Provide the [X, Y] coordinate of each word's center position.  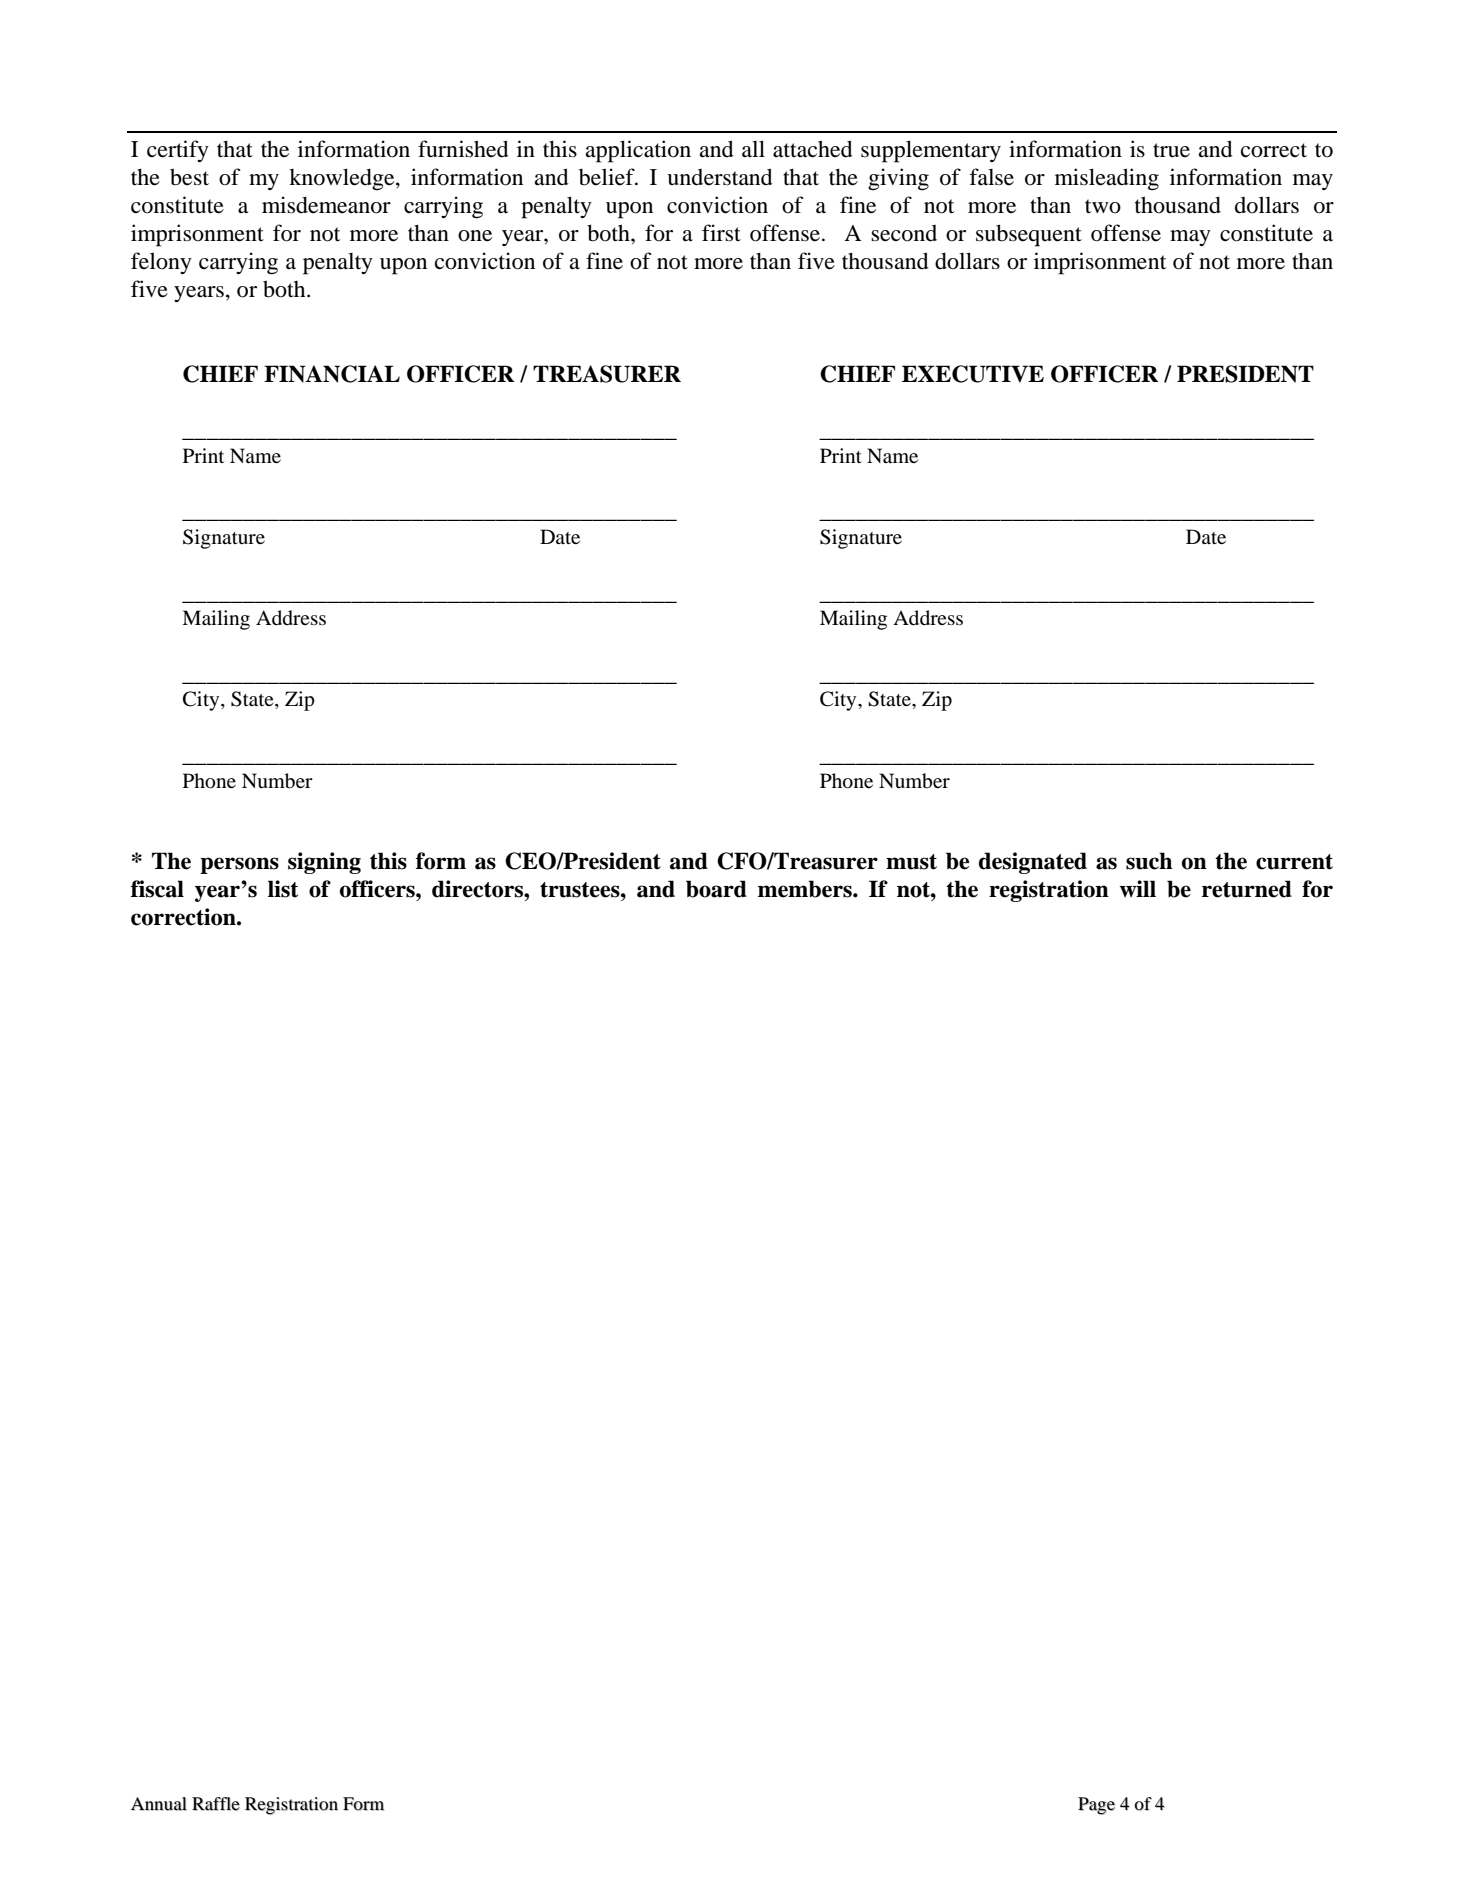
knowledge [343, 179]
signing [324, 863]
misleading [1107, 179]
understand [720, 177]
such [1149, 861]
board [716, 889]
